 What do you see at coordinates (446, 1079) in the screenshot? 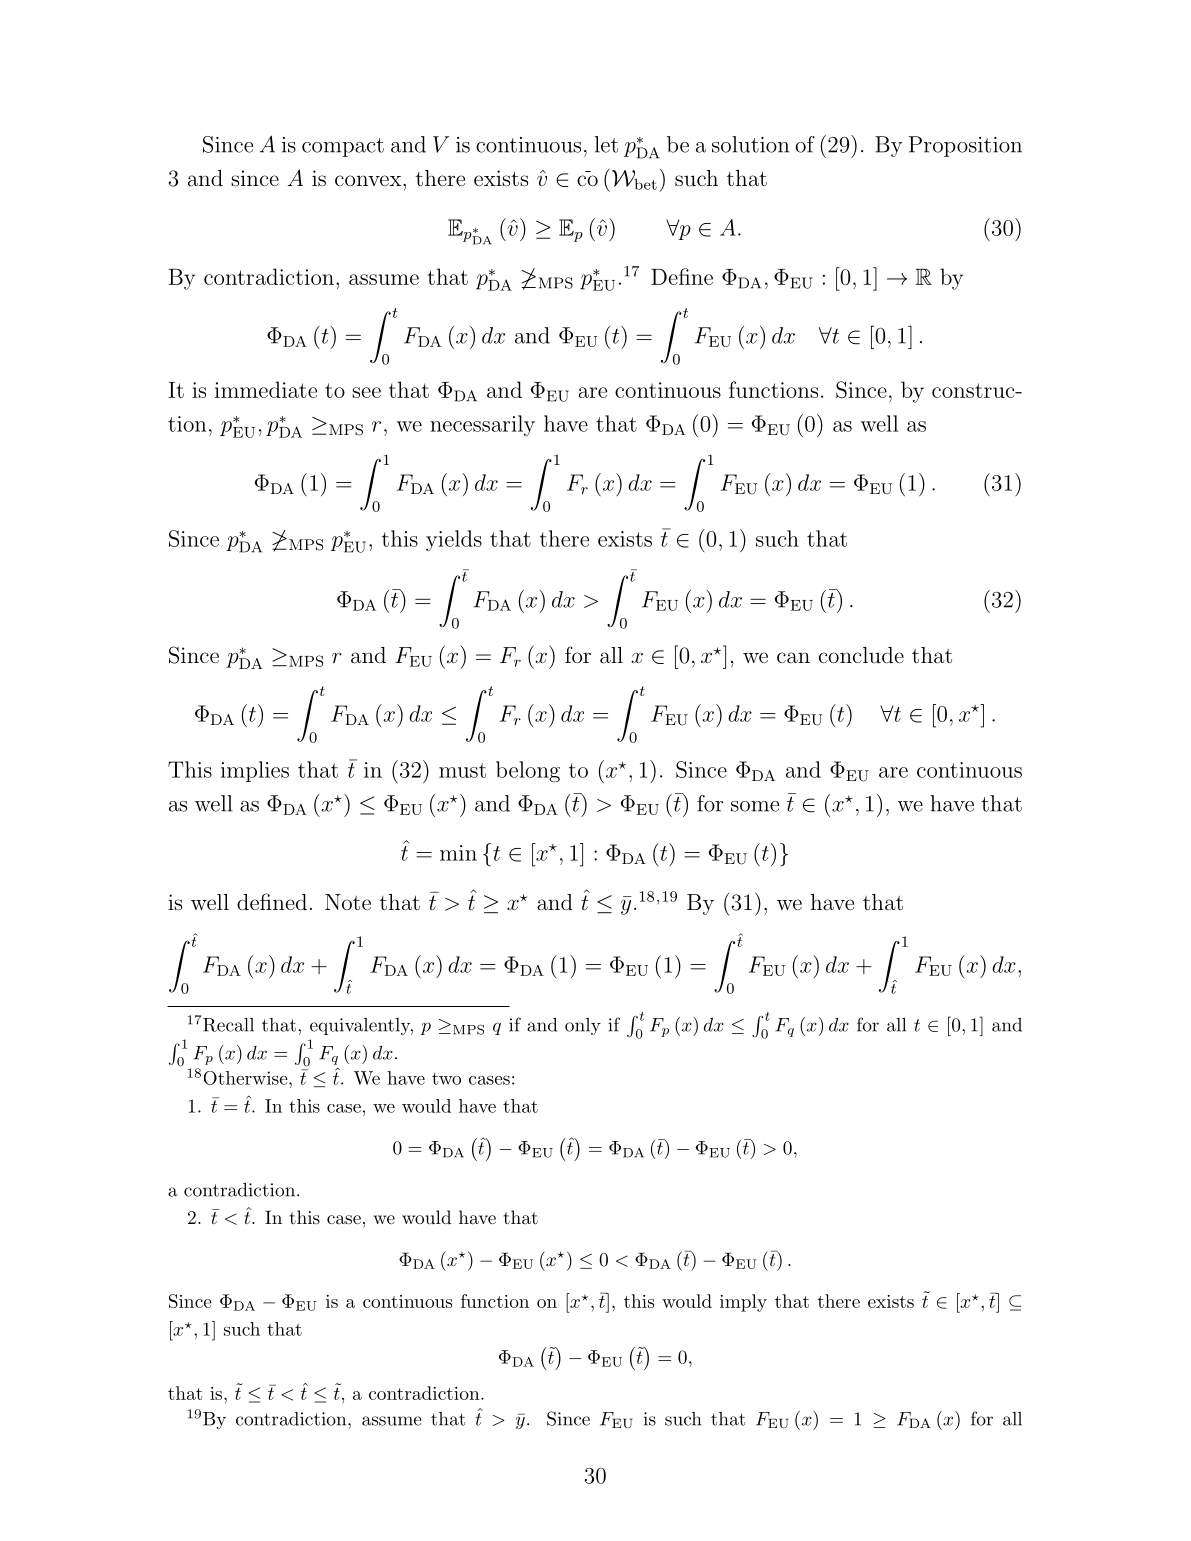
I see `two` at bounding box center [446, 1079].
